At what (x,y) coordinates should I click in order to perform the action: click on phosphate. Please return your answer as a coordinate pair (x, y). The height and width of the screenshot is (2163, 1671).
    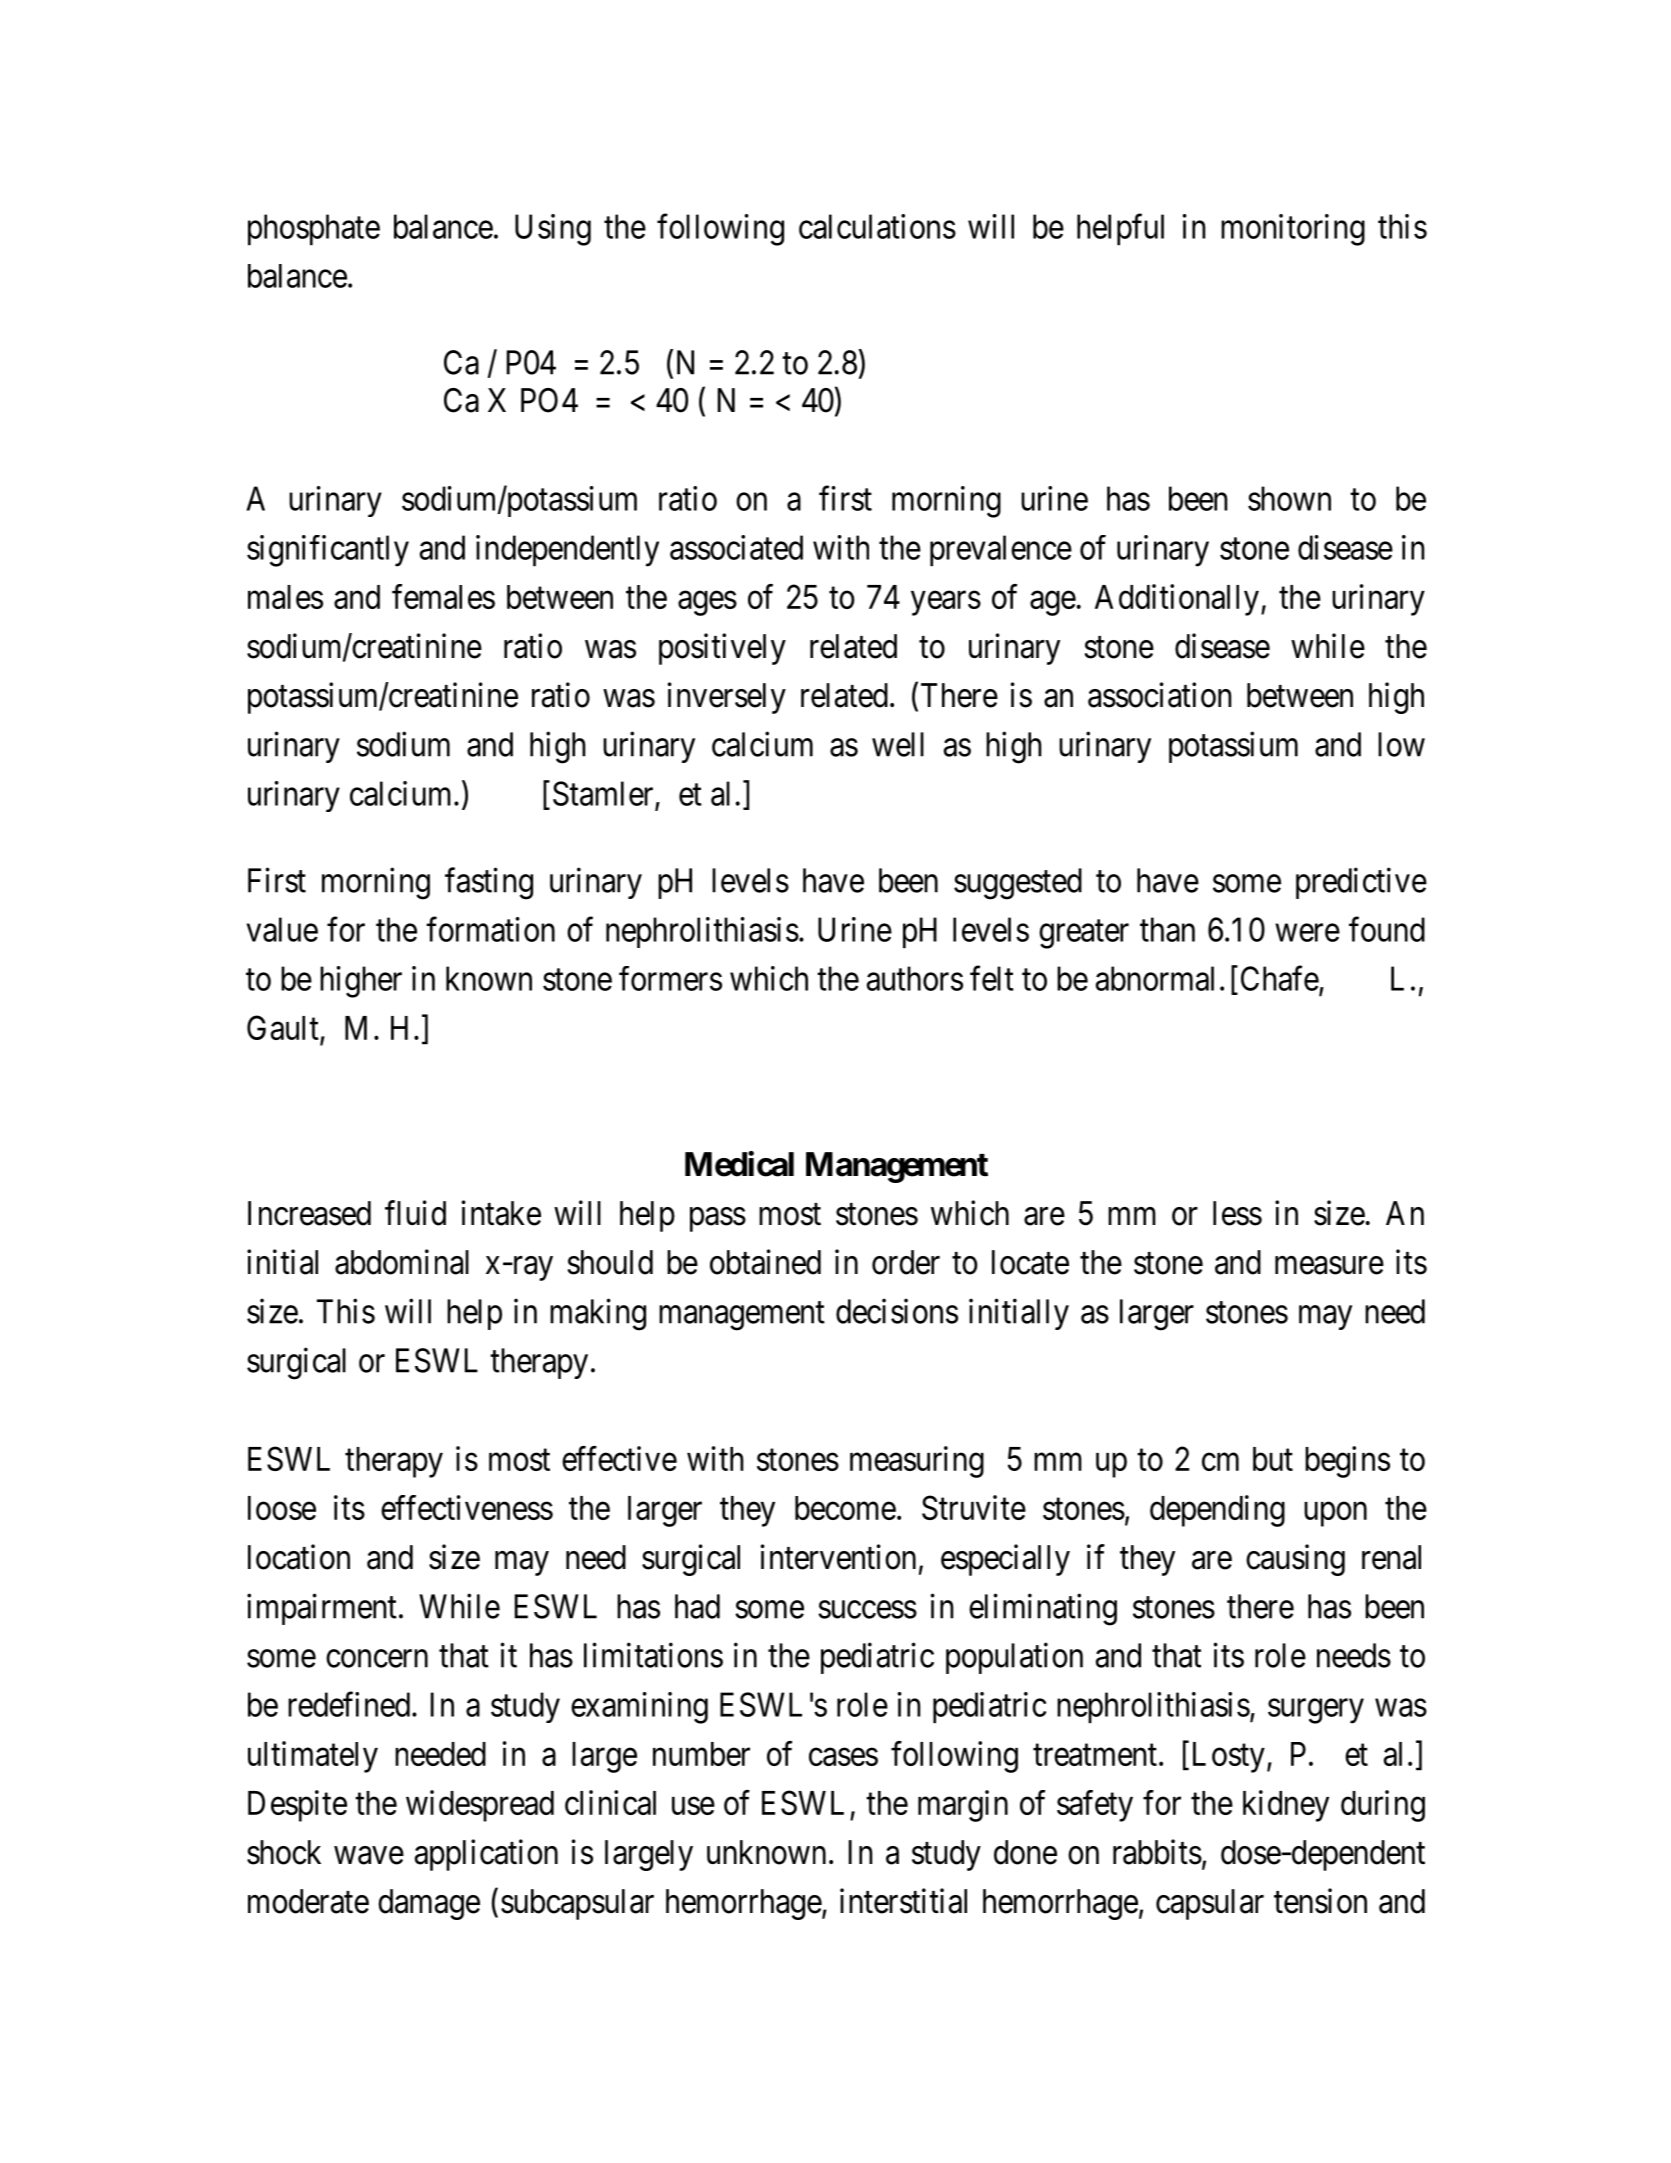
    Looking at the image, I should click on (314, 229).
